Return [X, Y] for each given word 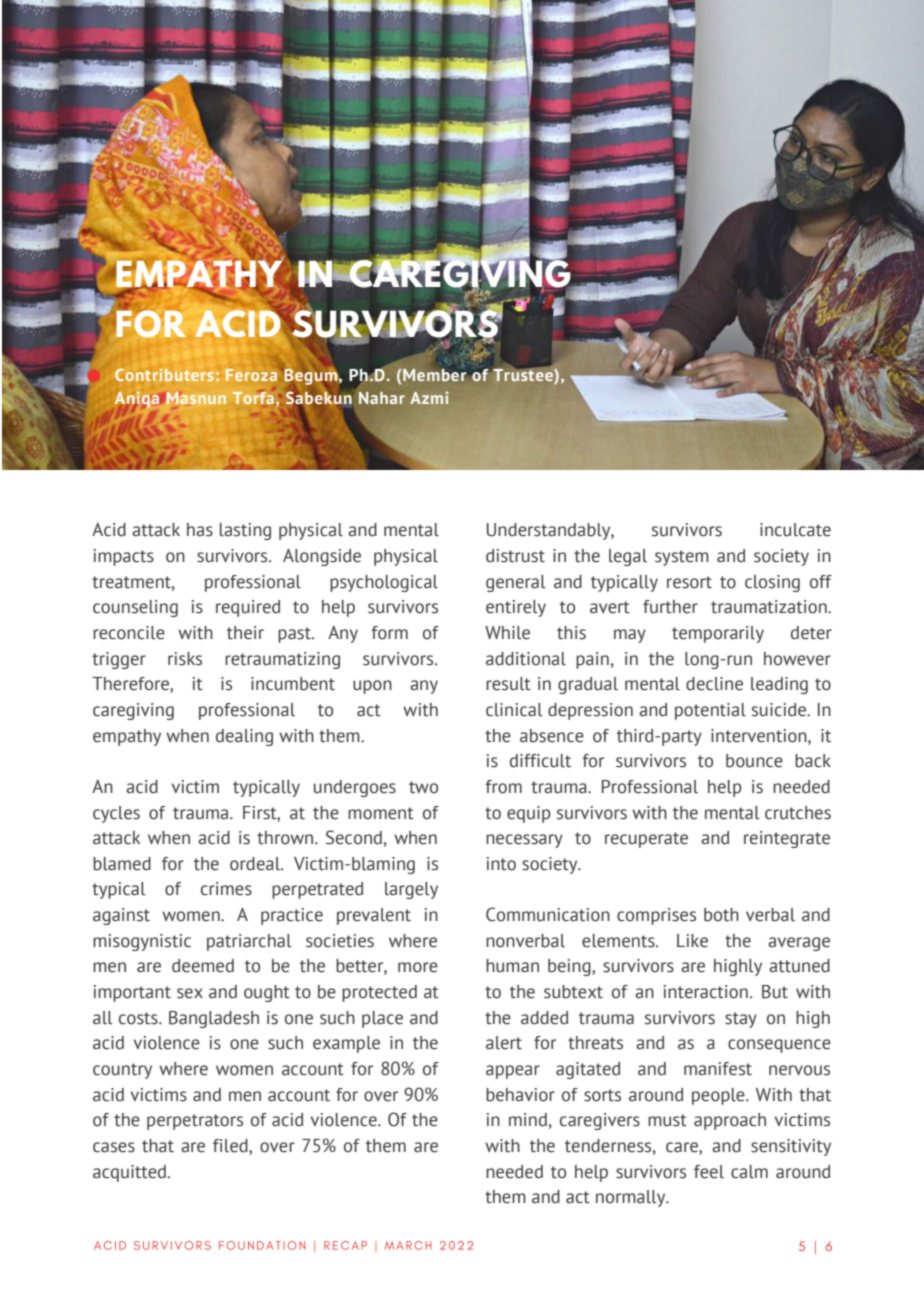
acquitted [129, 1173]
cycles [116, 814]
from [503, 787]
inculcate [795, 530]
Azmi [429, 398]
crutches [798, 813]
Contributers [164, 375]
